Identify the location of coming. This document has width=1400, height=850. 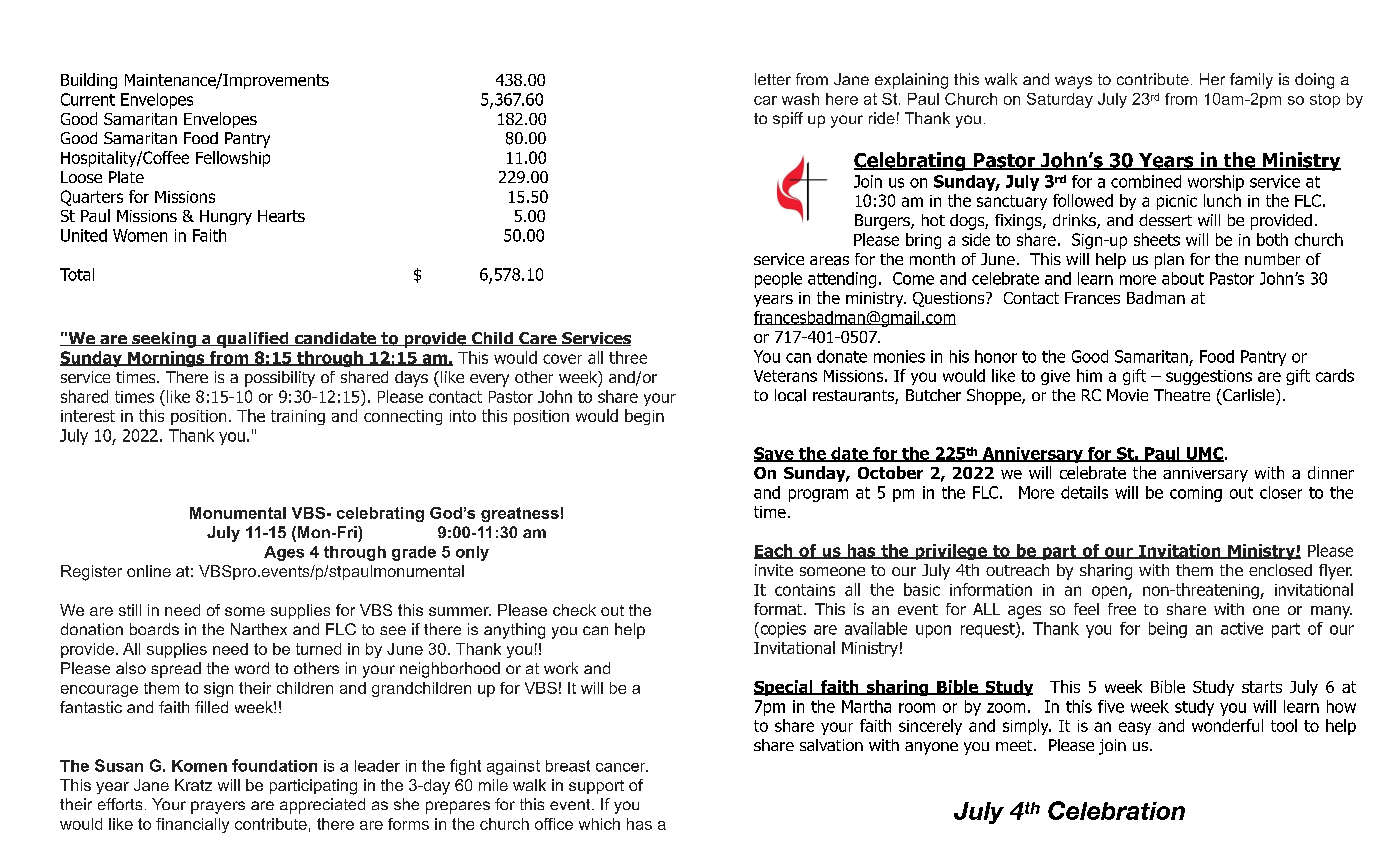
(1196, 494).
